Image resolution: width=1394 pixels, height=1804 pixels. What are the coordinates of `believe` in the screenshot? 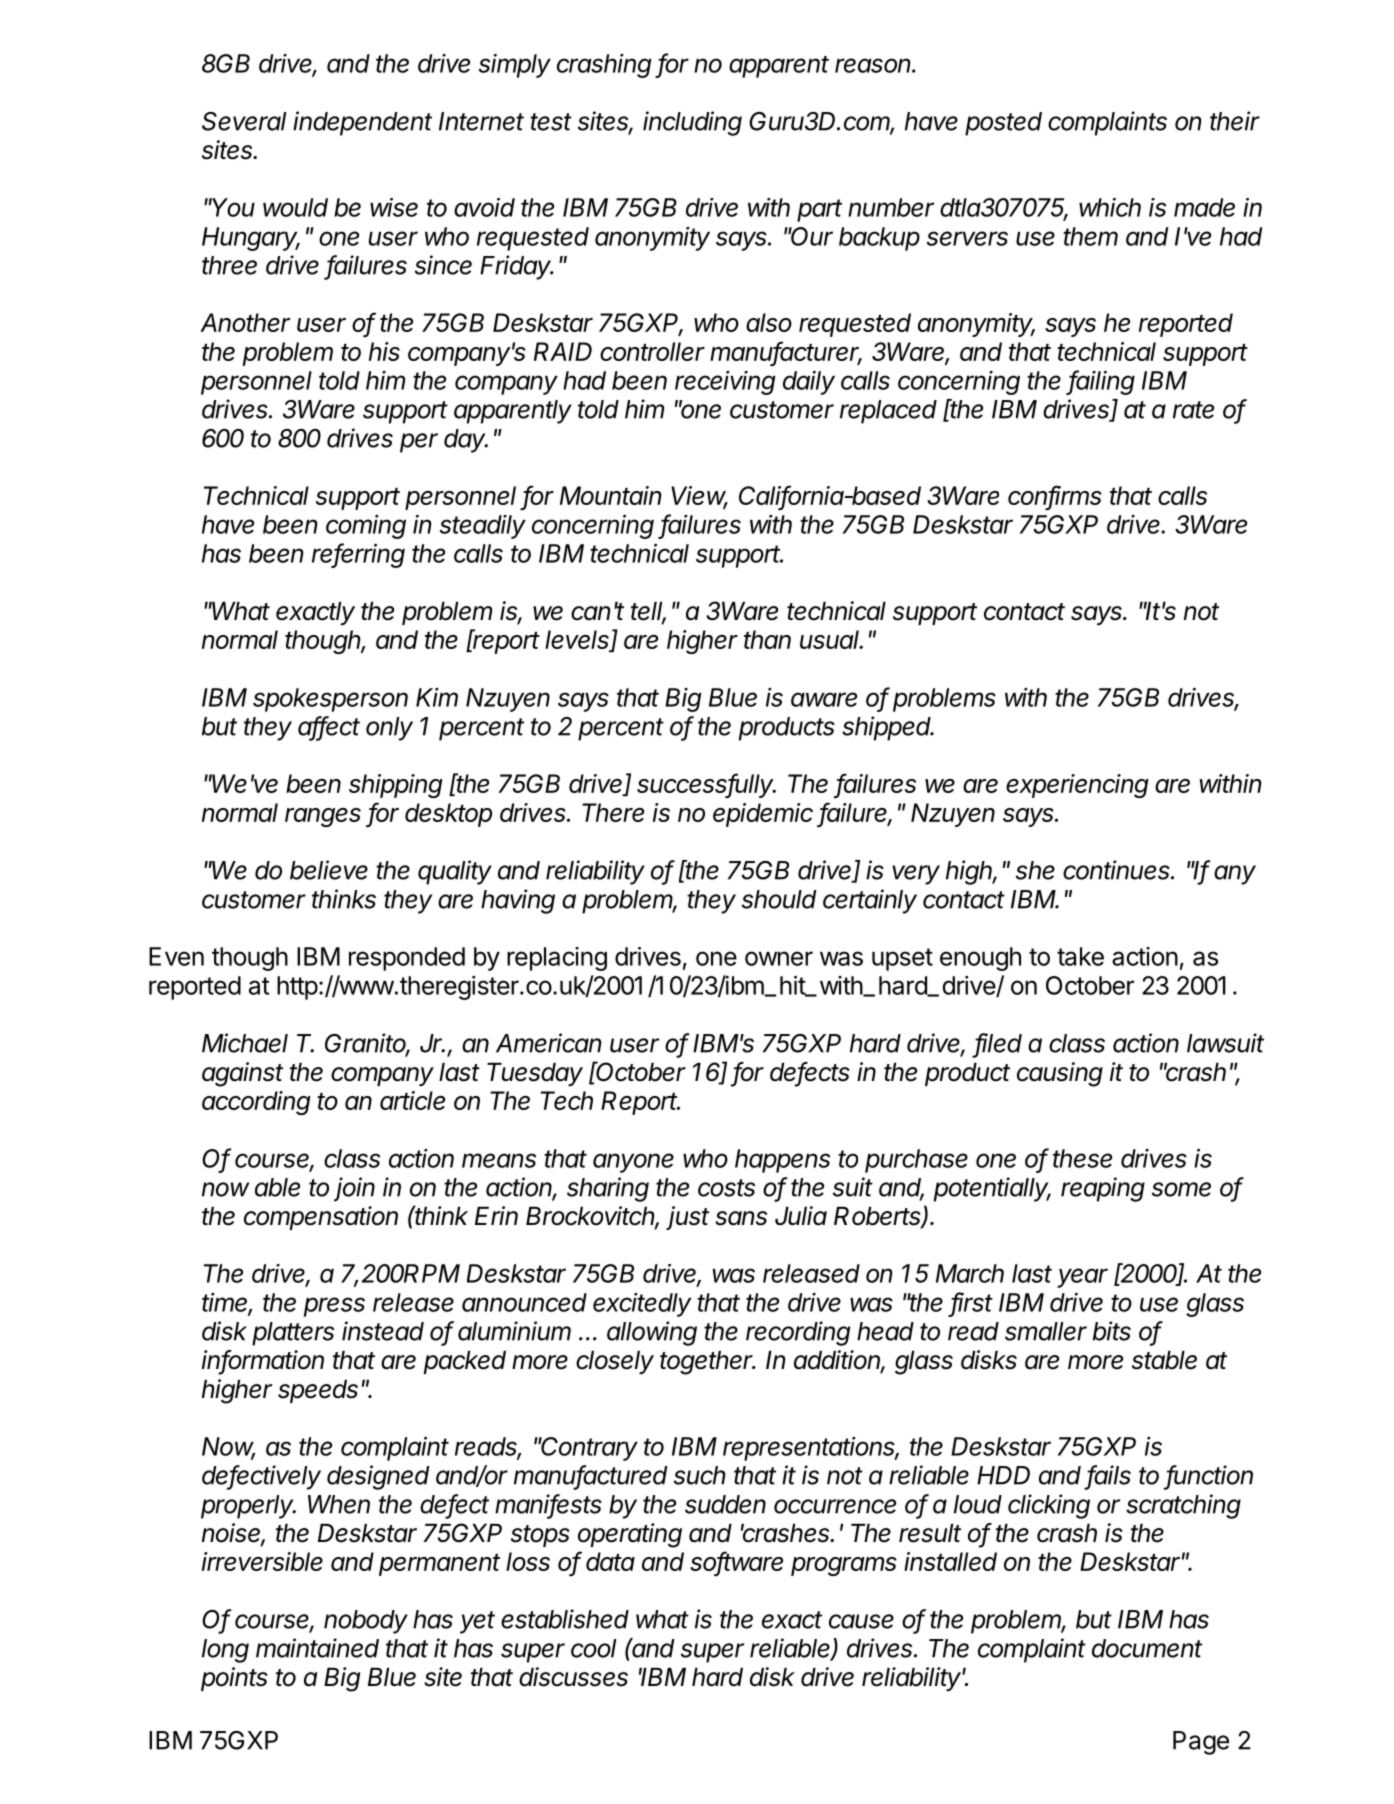 It's located at (329, 870).
